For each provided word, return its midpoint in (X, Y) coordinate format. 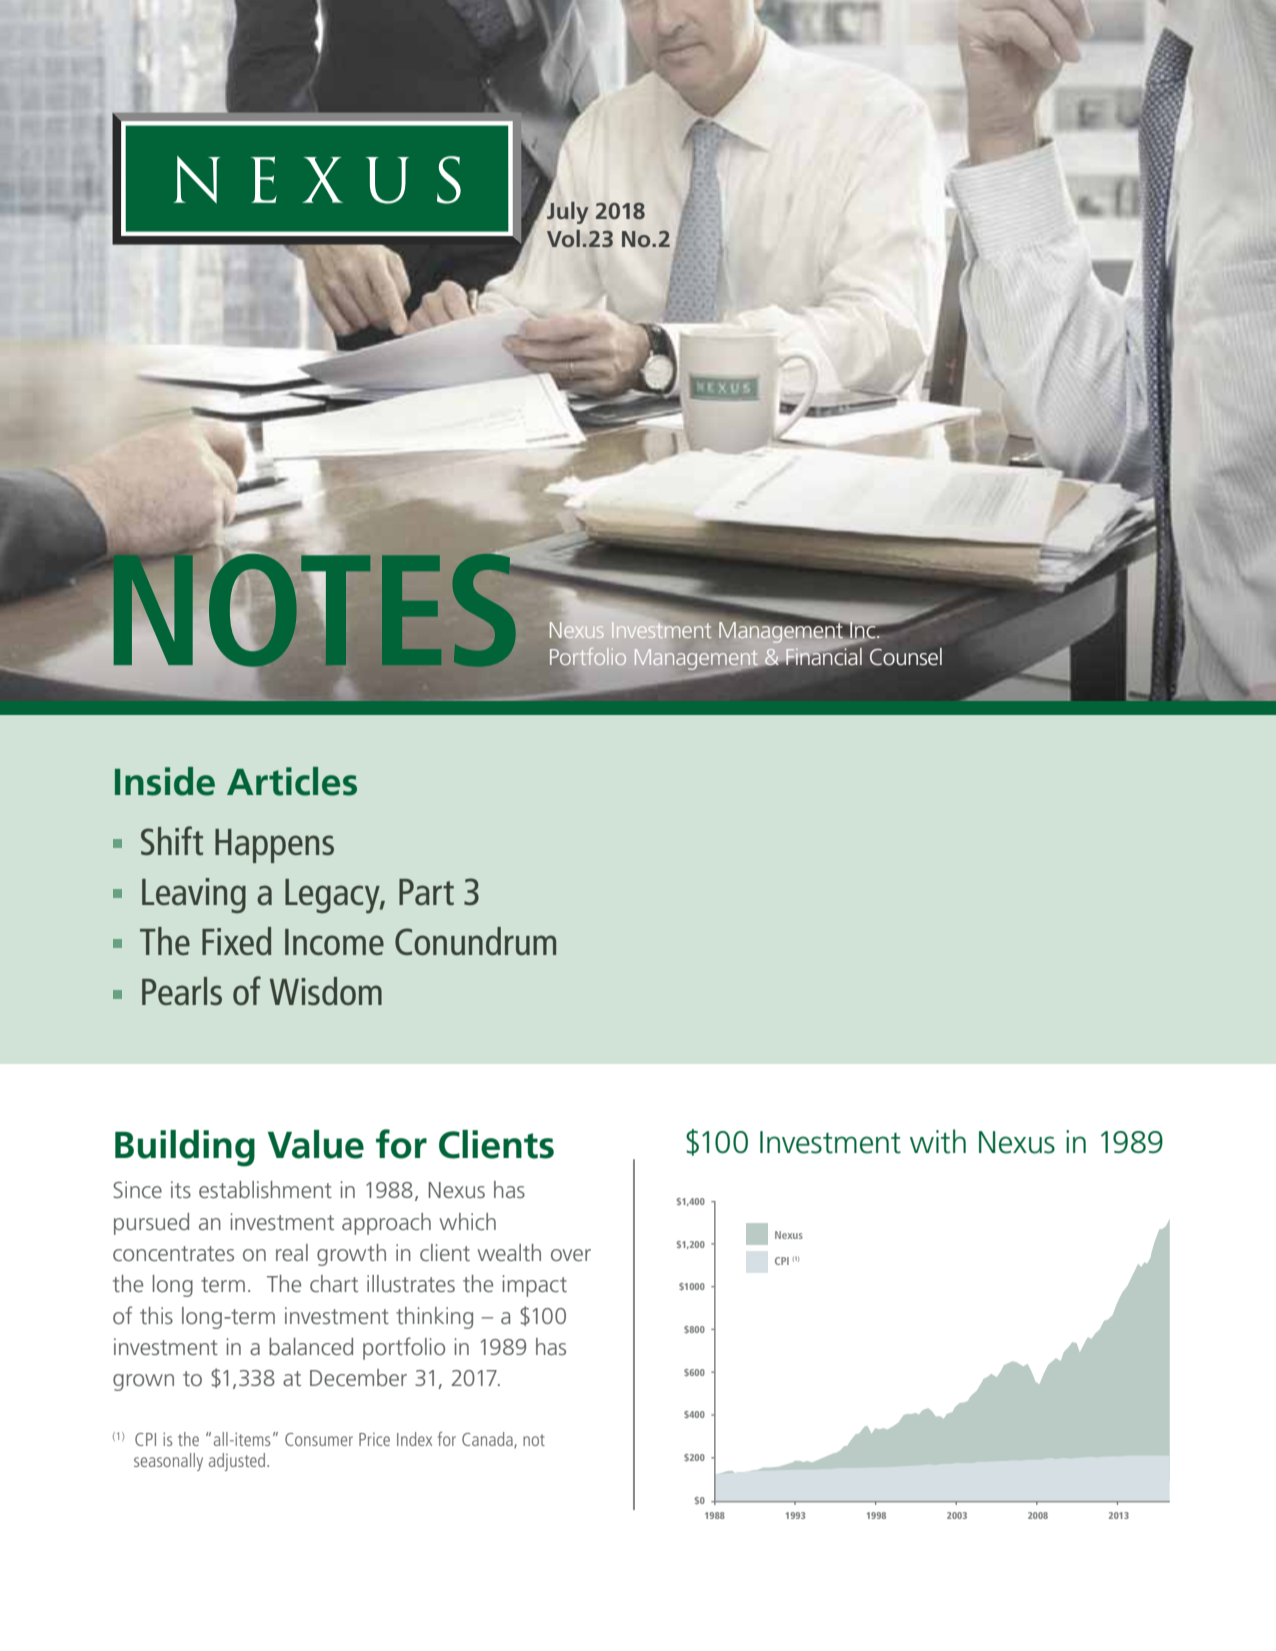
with (938, 1141)
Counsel (906, 657)
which (467, 1221)
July (567, 212)
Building (185, 1148)
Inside (165, 781)
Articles (292, 781)
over (571, 1255)
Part (426, 892)
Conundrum (475, 941)
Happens (274, 846)
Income (334, 942)
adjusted (238, 1462)
